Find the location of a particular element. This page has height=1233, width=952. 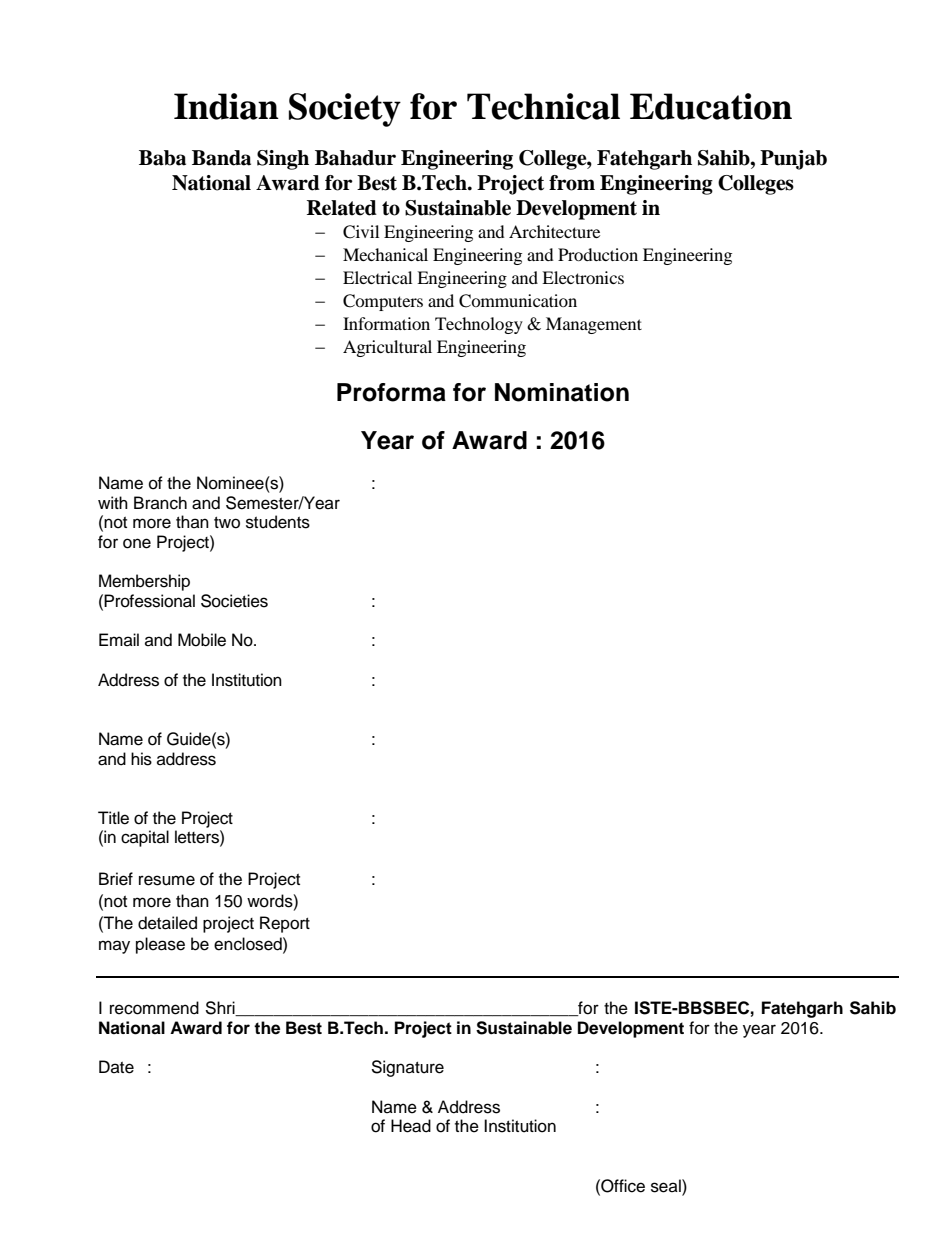

Head is located at coordinates (411, 1126).
